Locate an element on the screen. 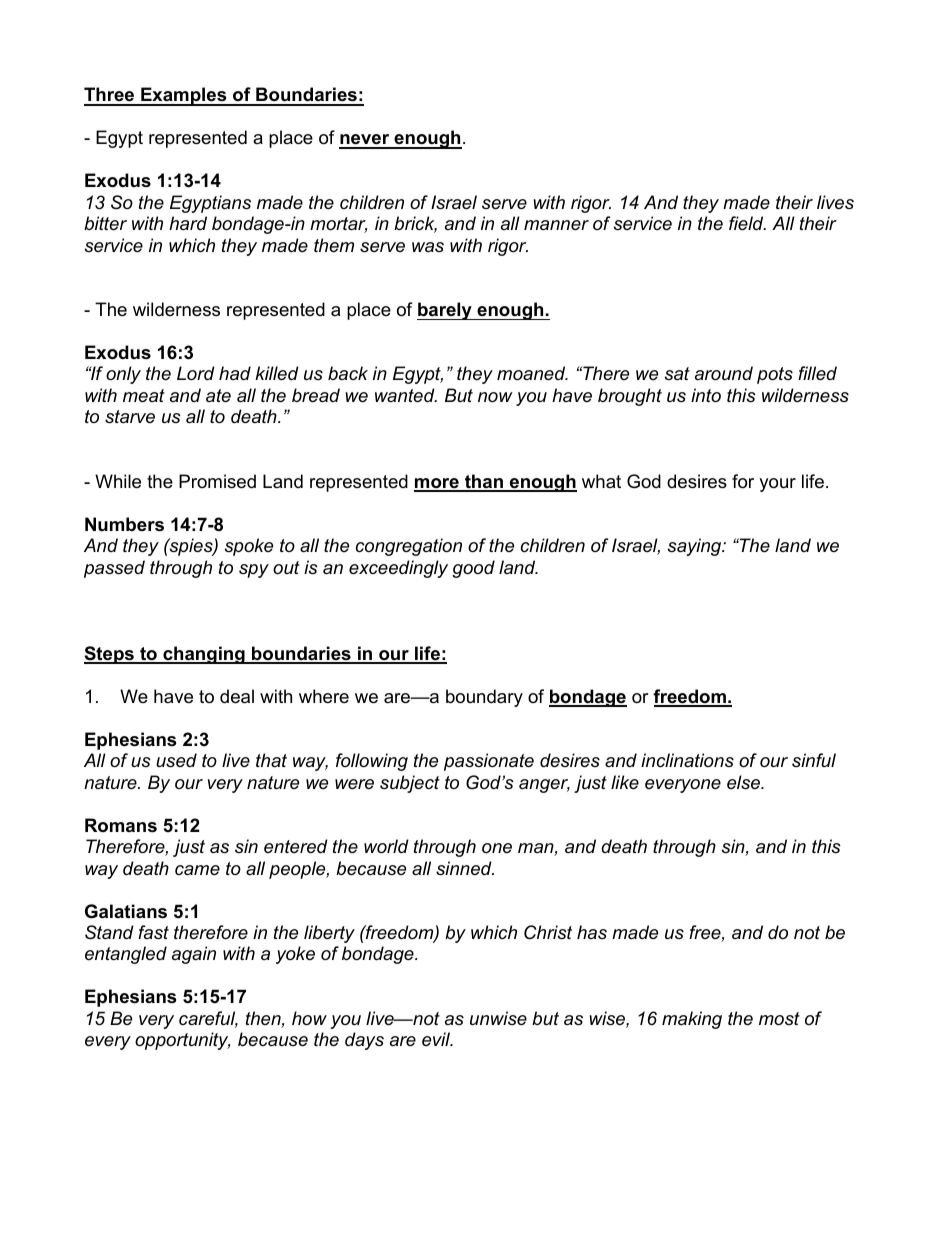  spy is located at coordinates (254, 571).
